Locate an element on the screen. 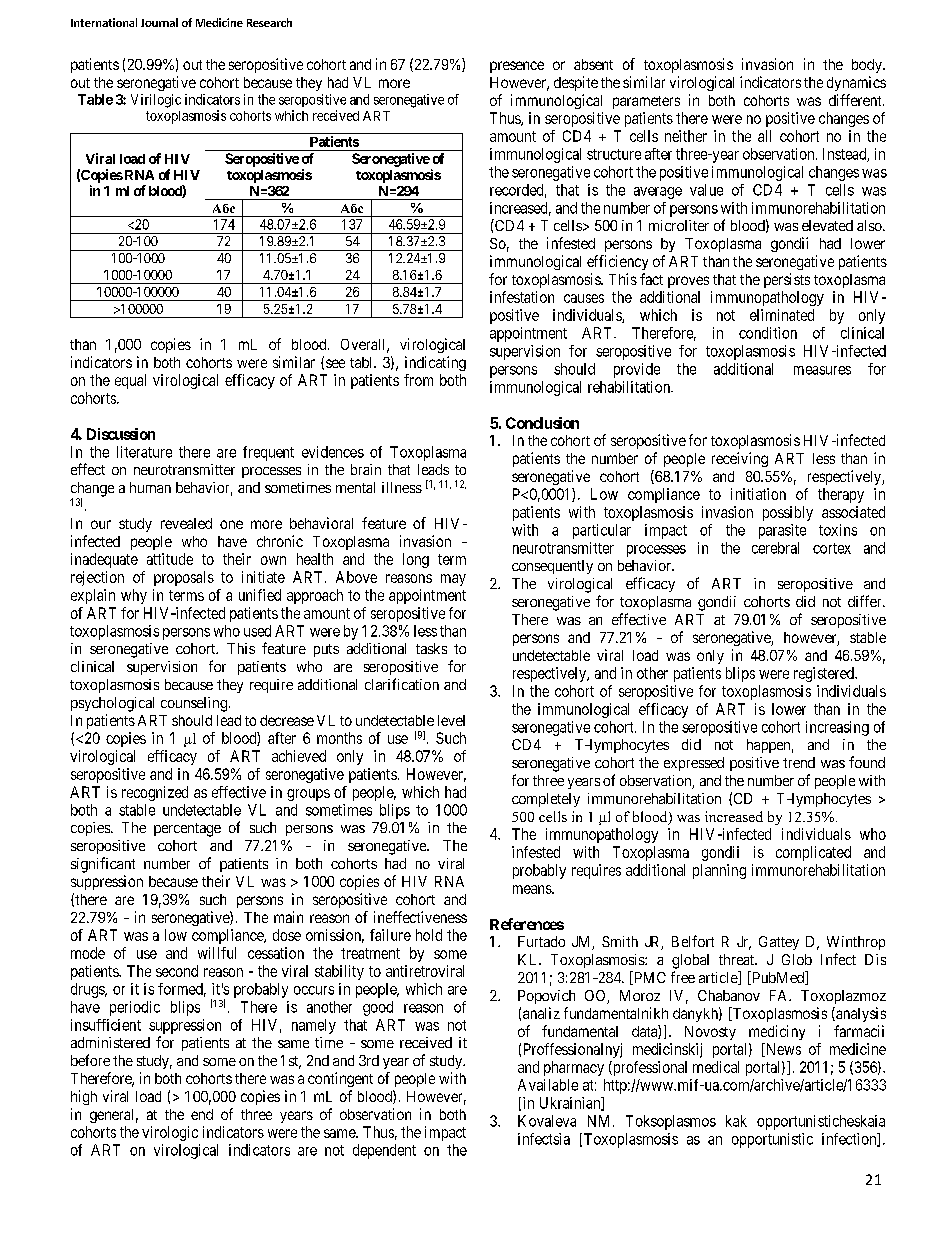 The width and height of the screenshot is (952, 1233). Conclusion is located at coordinates (542, 423).
